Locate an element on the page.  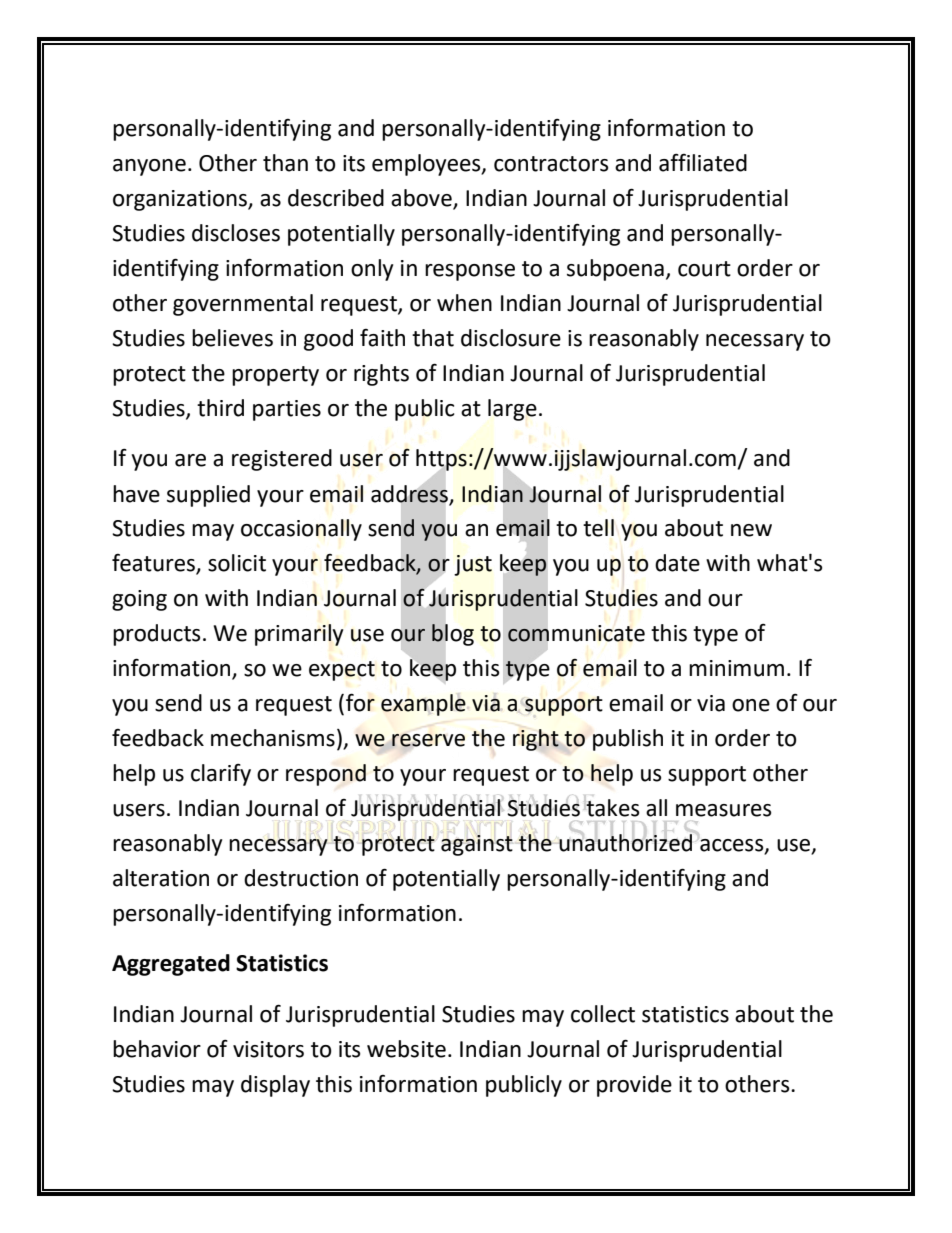
behavior is located at coordinates (157, 1049).
